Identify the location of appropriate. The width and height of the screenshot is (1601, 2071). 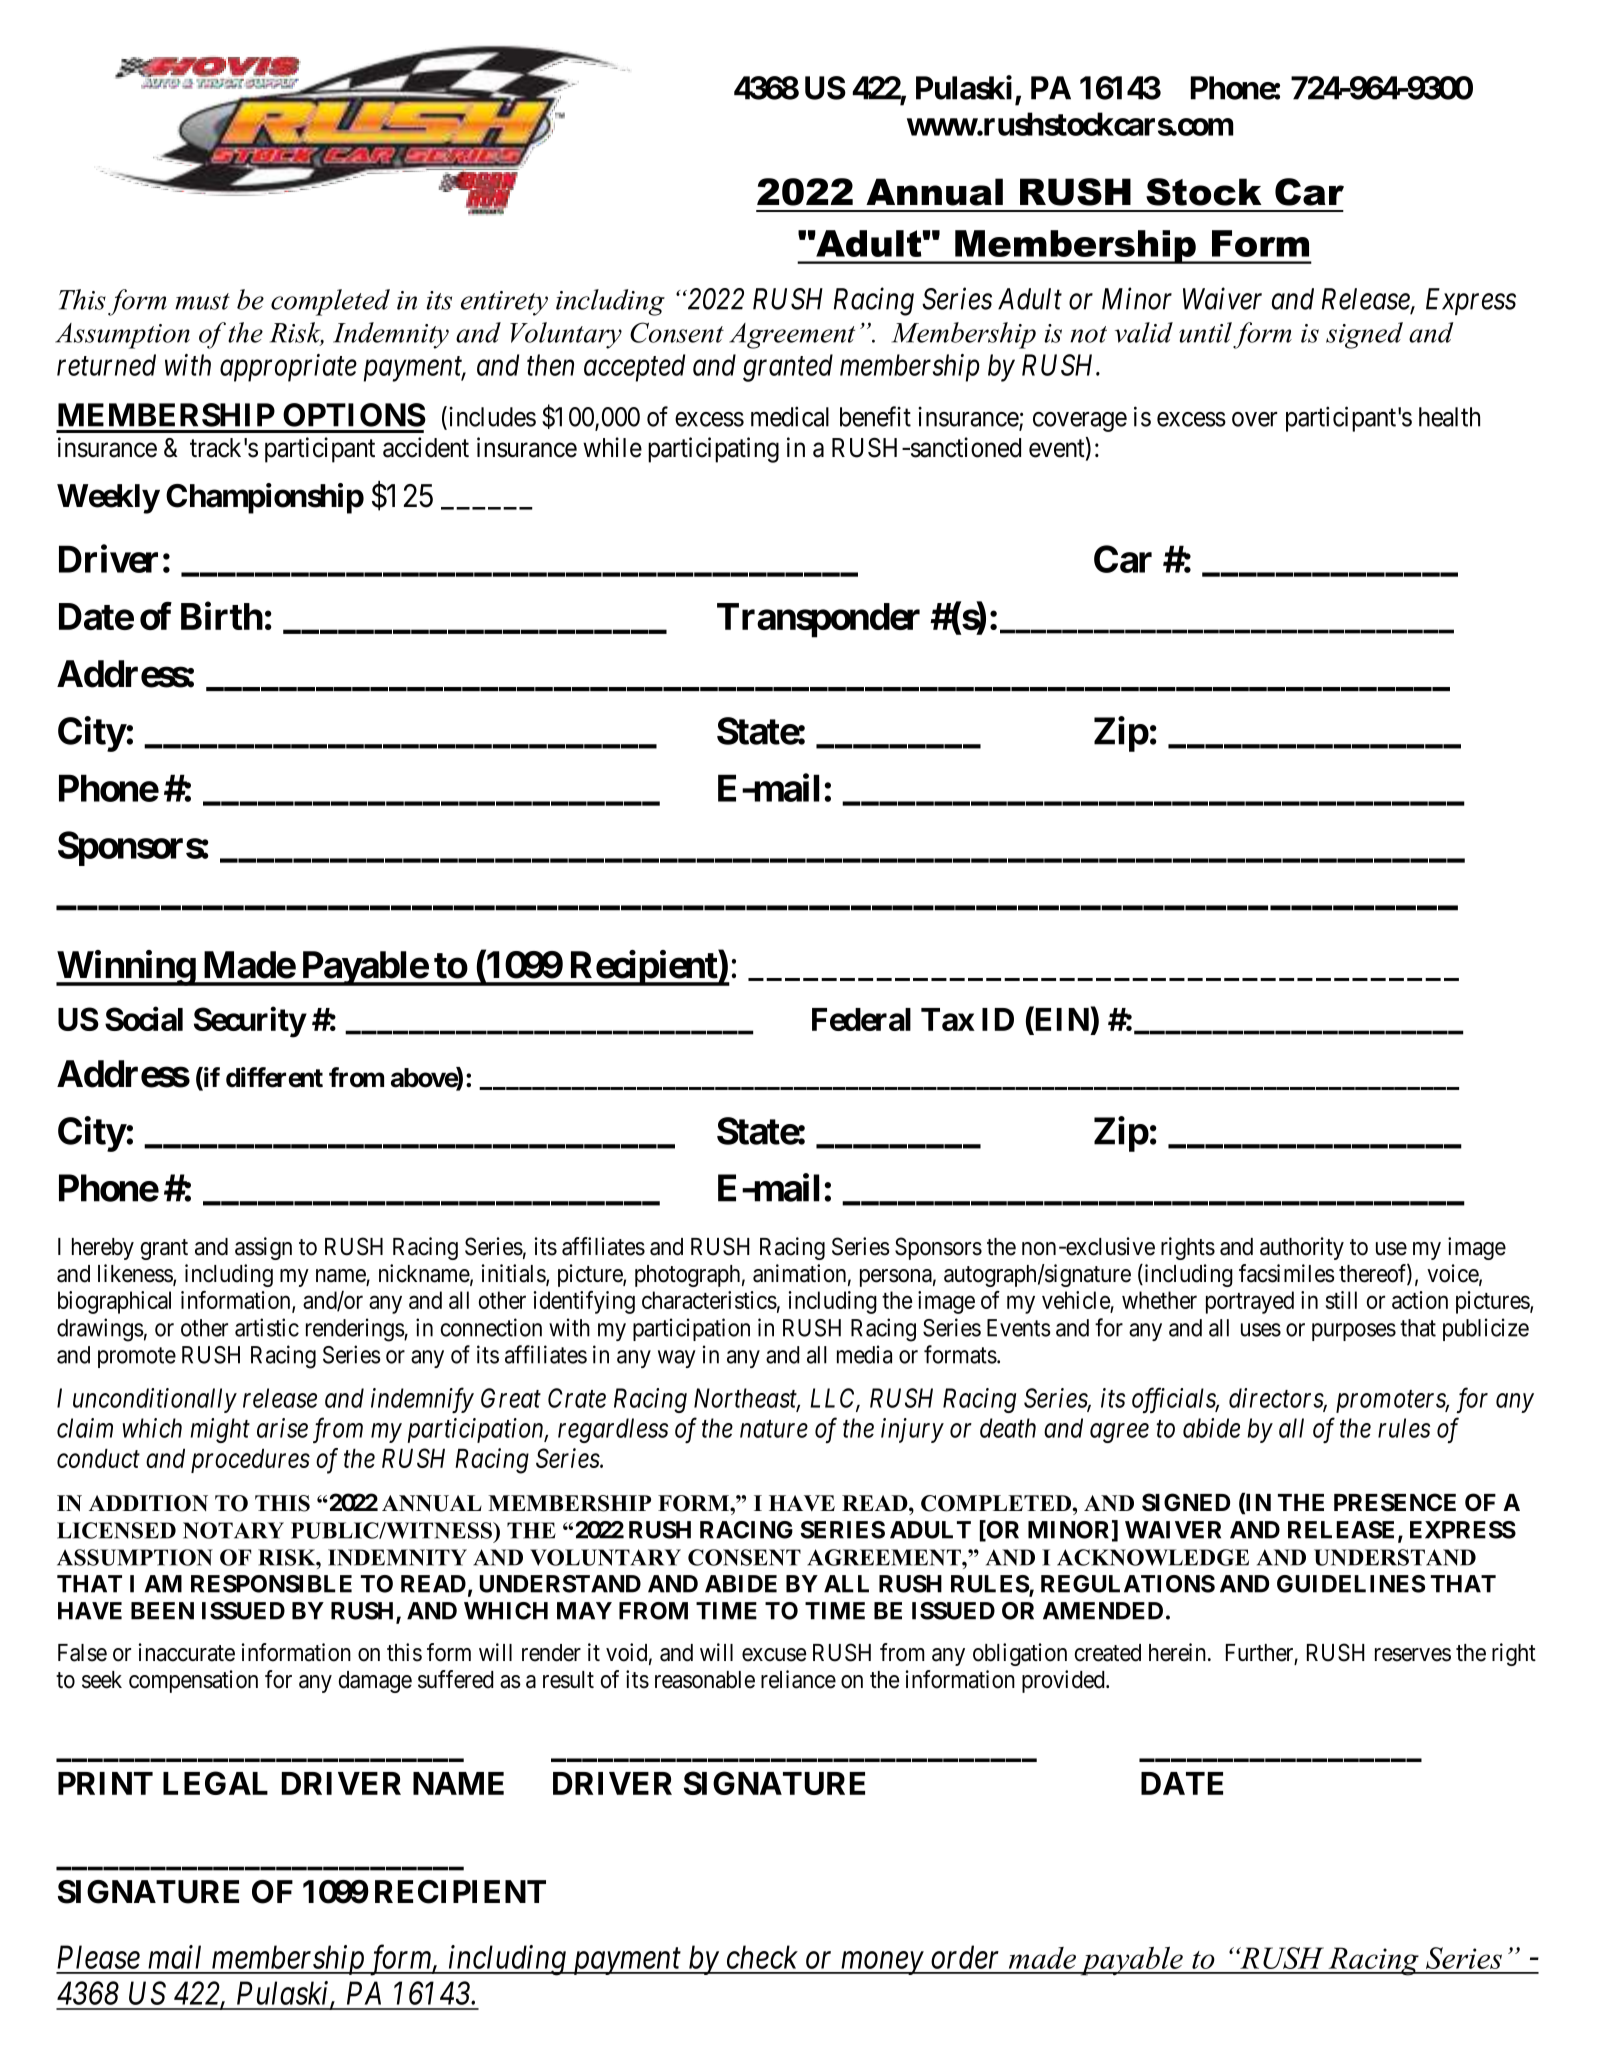
(288, 368).
